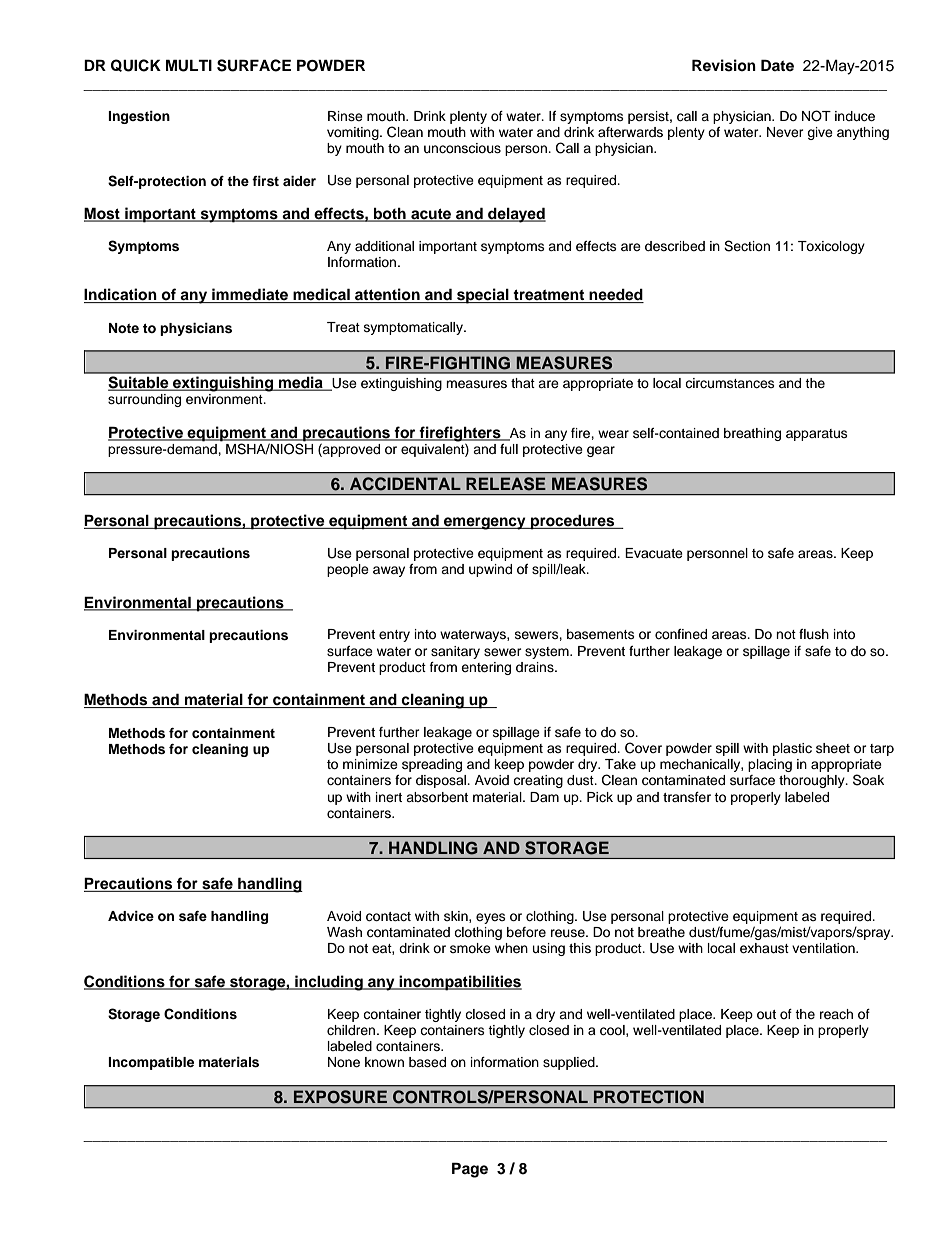 Image resolution: width=952 pixels, height=1233 pixels. What do you see at coordinates (151, 1063) in the screenshot?
I see `Incompatible` at bounding box center [151, 1063].
